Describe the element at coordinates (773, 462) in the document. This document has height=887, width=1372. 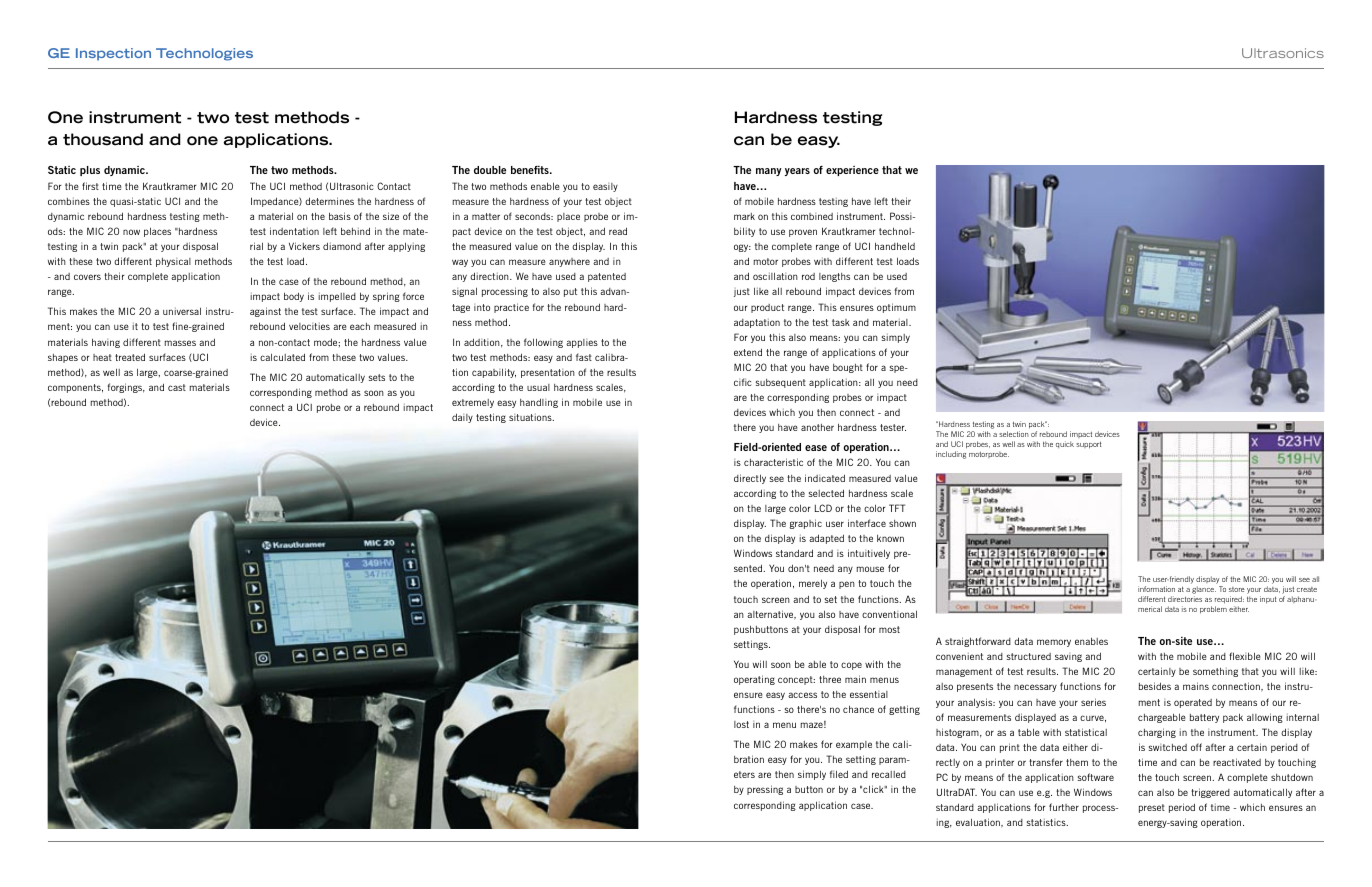
I see `characteristic` at that location.
